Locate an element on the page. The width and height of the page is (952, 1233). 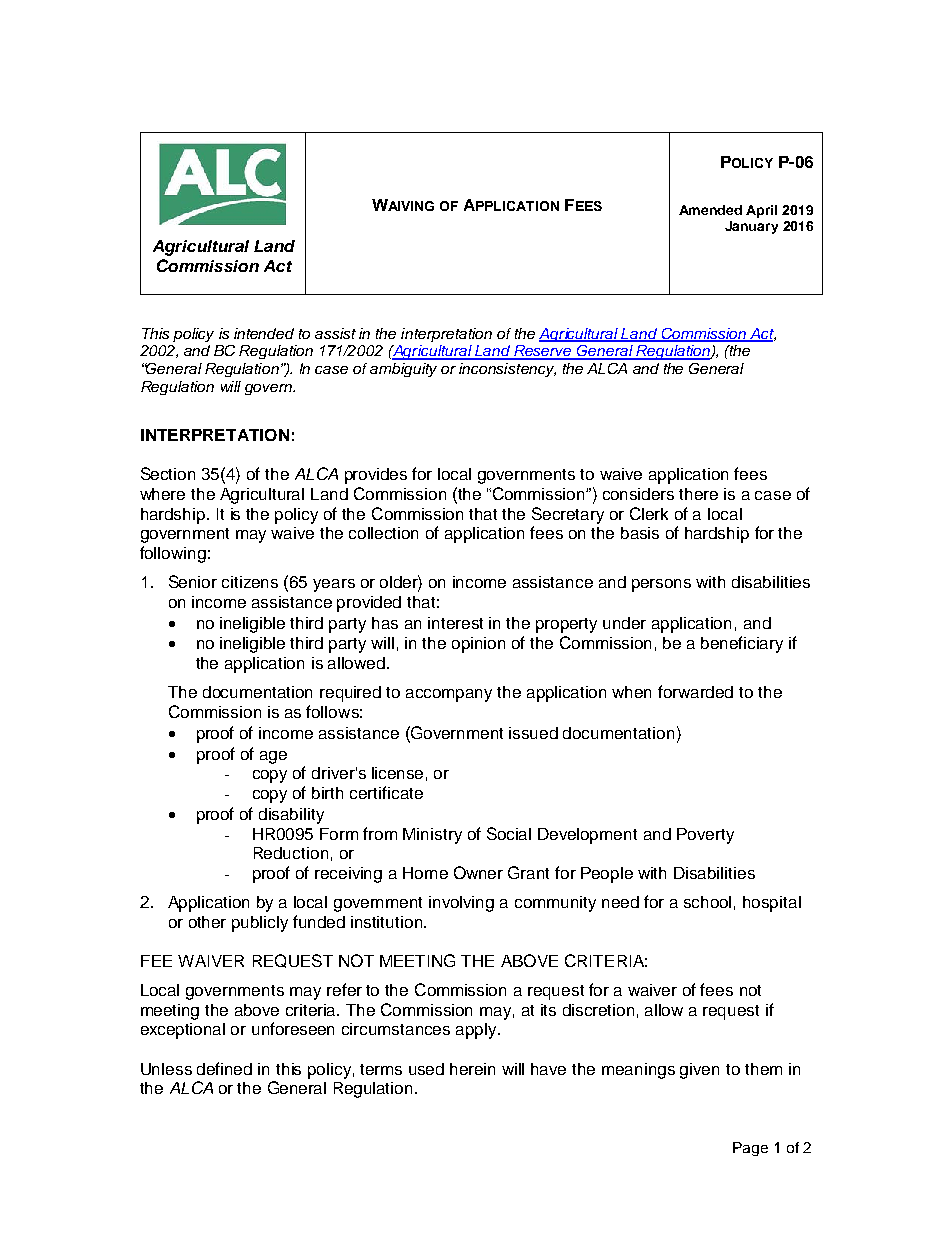
defined is located at coordinates (224, 1068).
